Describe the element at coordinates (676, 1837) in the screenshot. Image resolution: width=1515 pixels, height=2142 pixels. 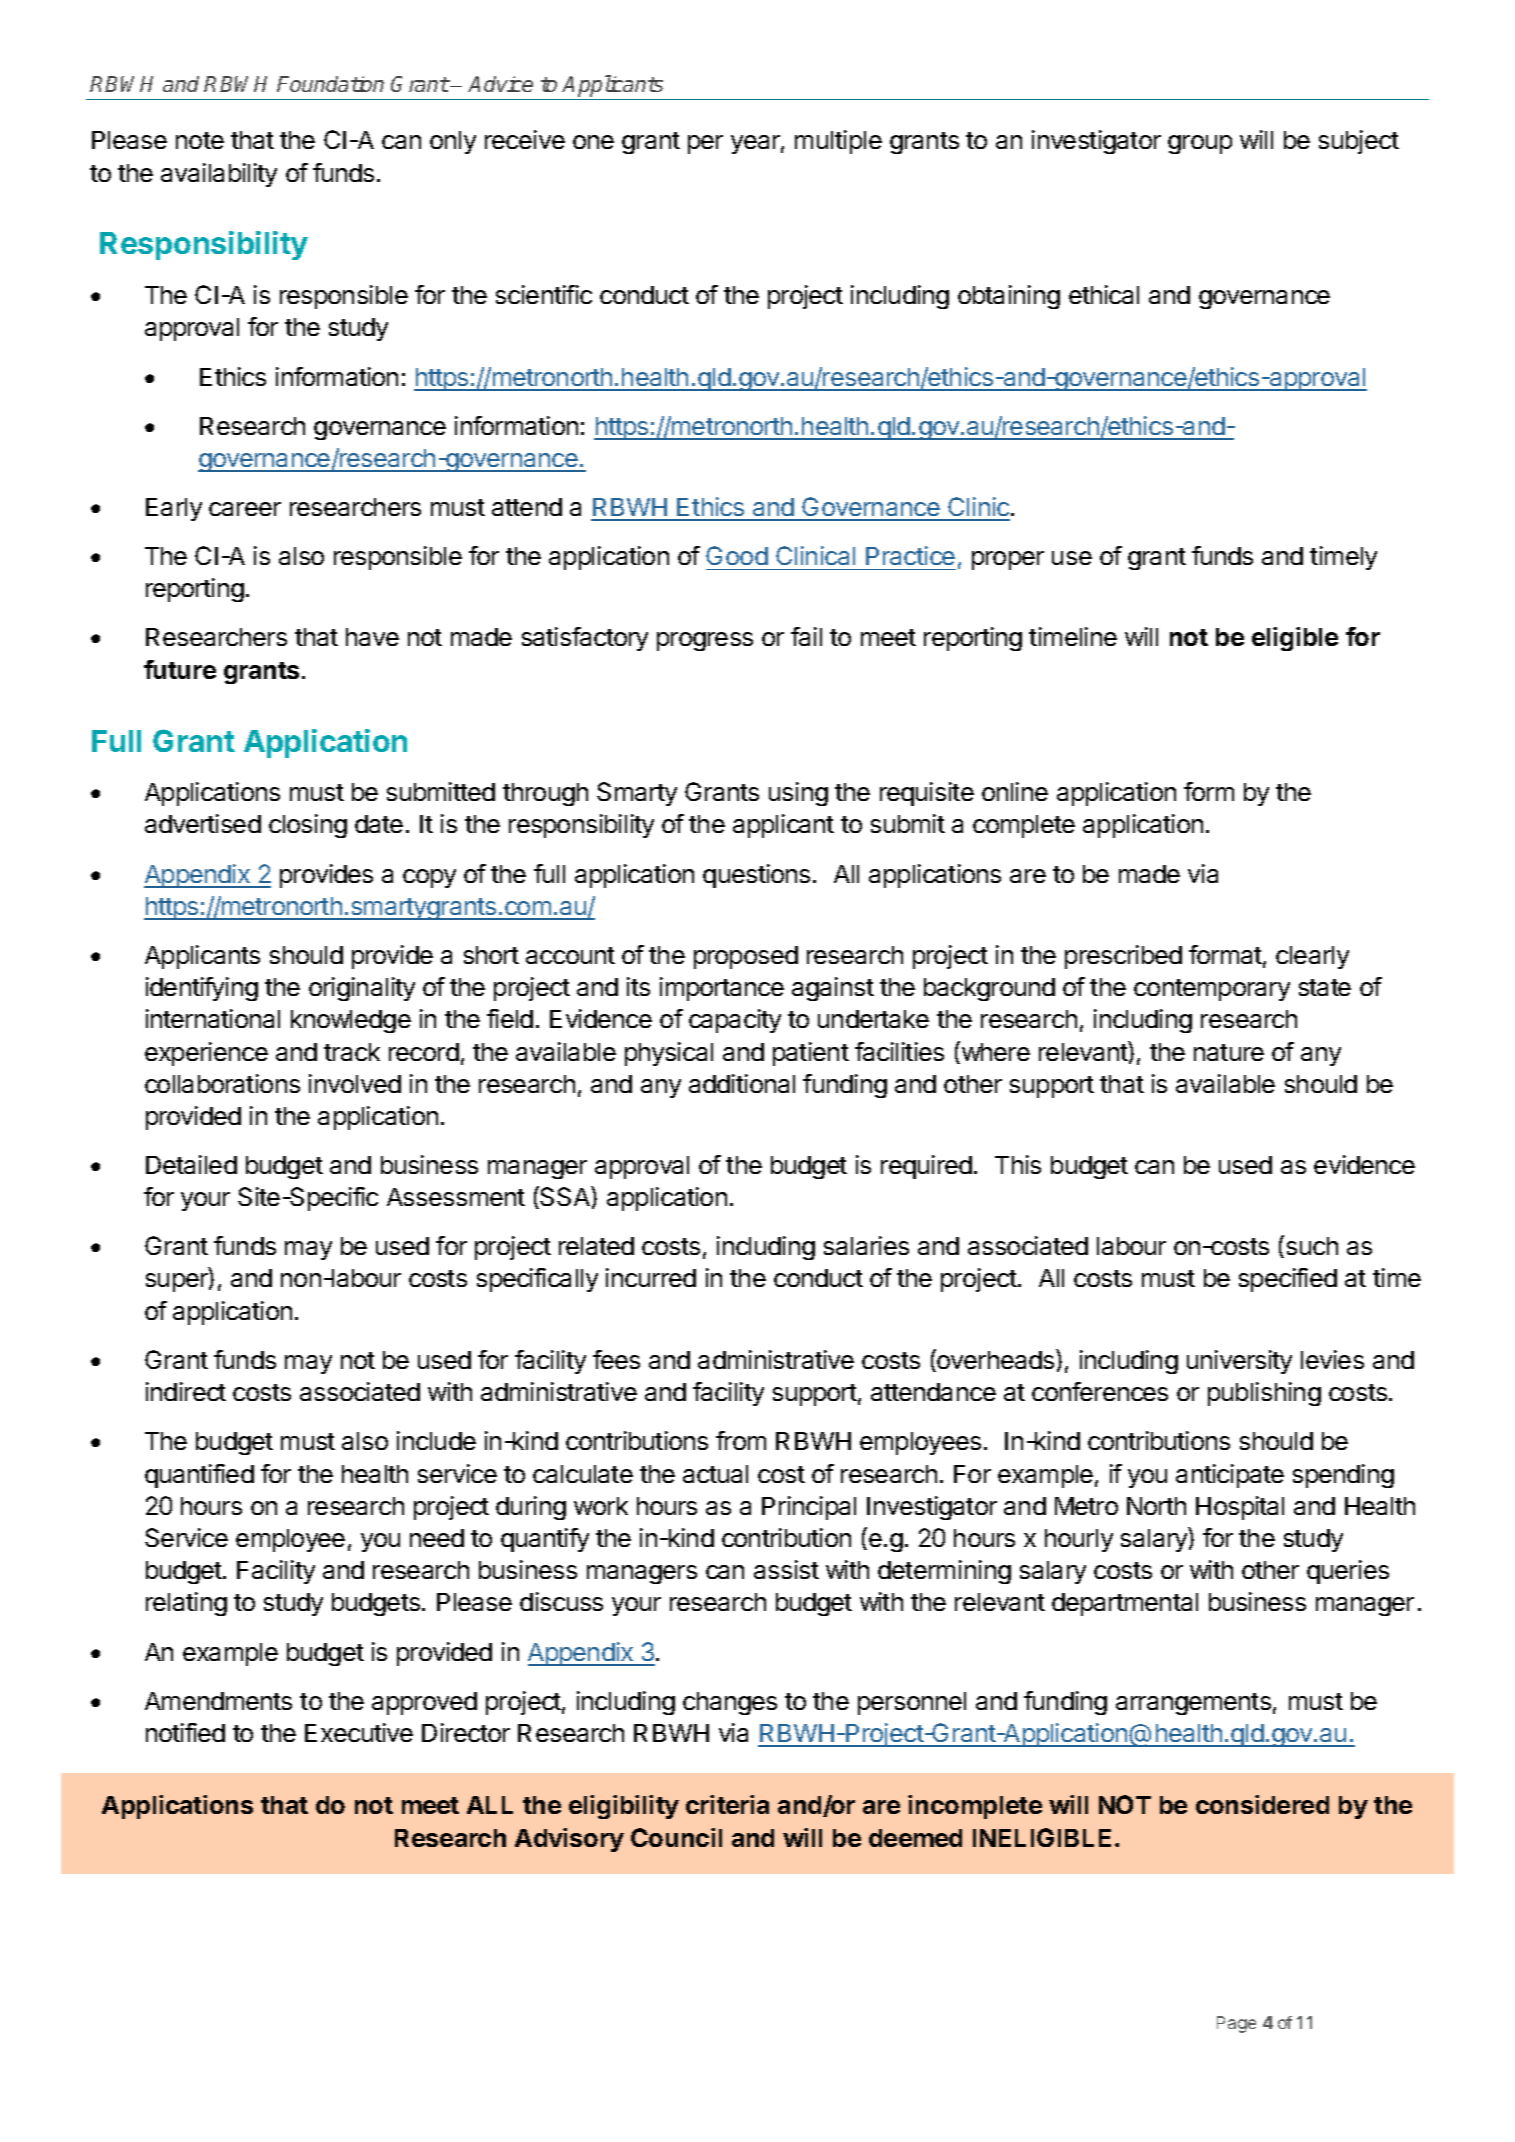
I see `Council` at that location.
